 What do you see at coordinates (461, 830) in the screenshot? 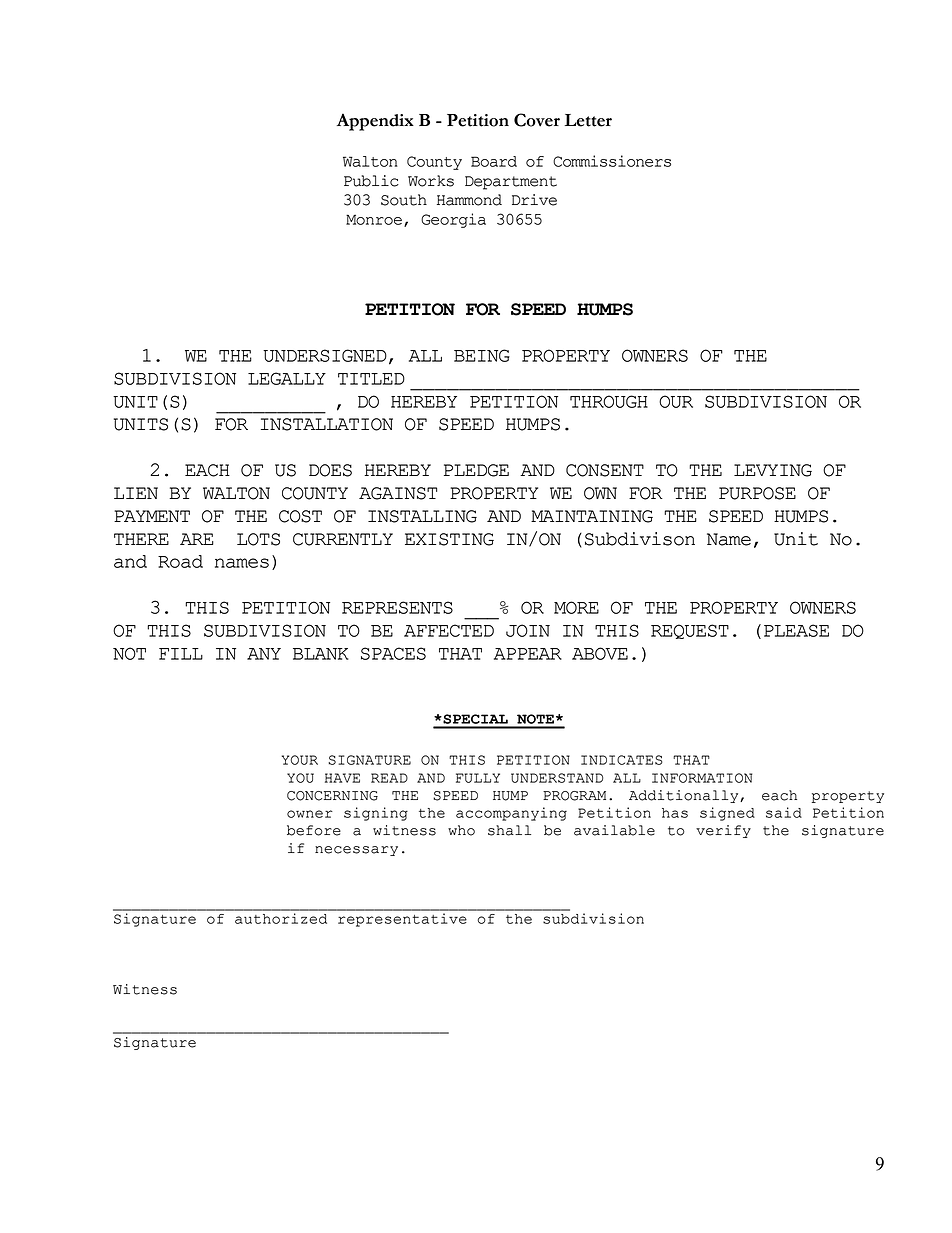
I see `who` at bounding box center [461, 830].
